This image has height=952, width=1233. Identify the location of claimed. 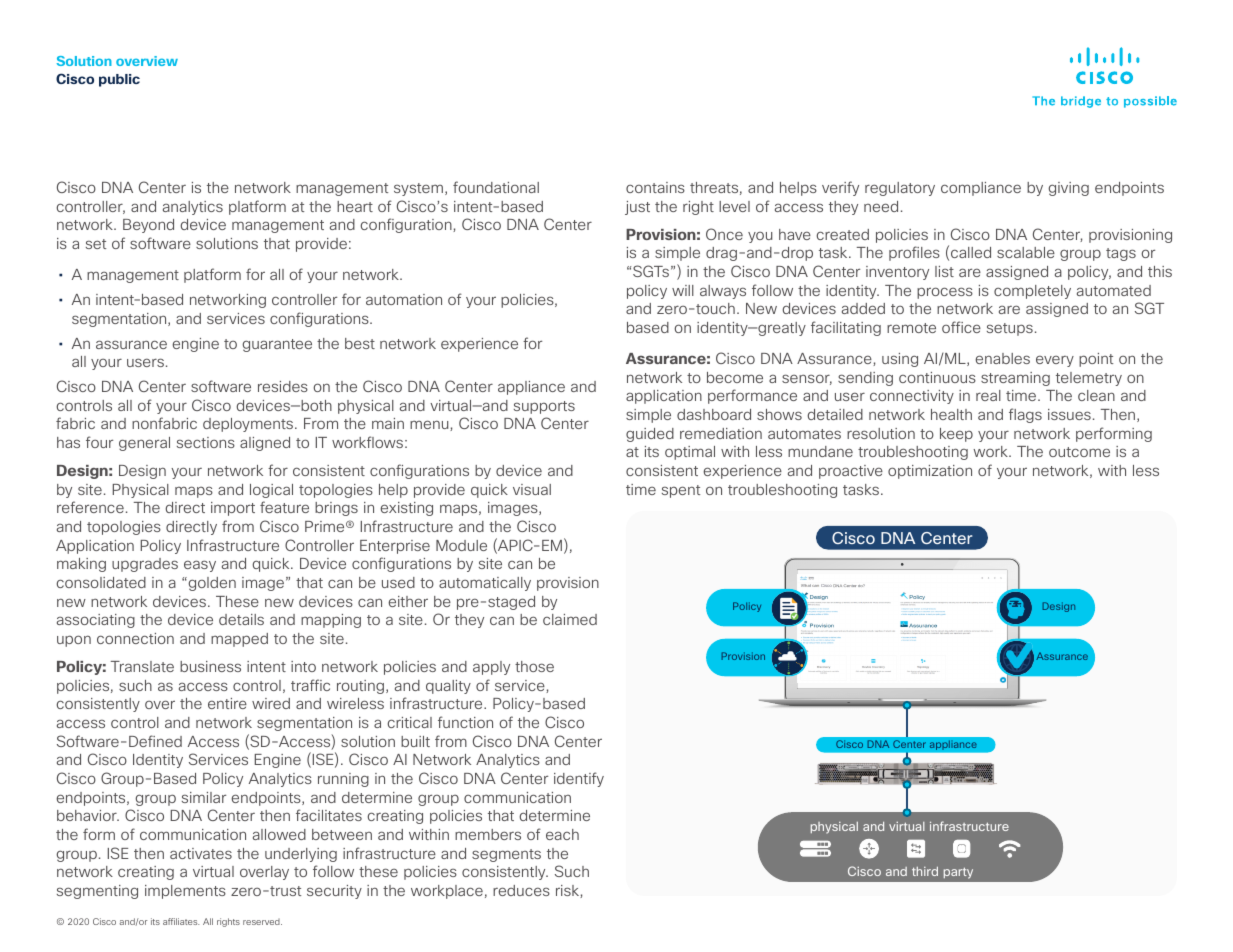
(570, 619).
